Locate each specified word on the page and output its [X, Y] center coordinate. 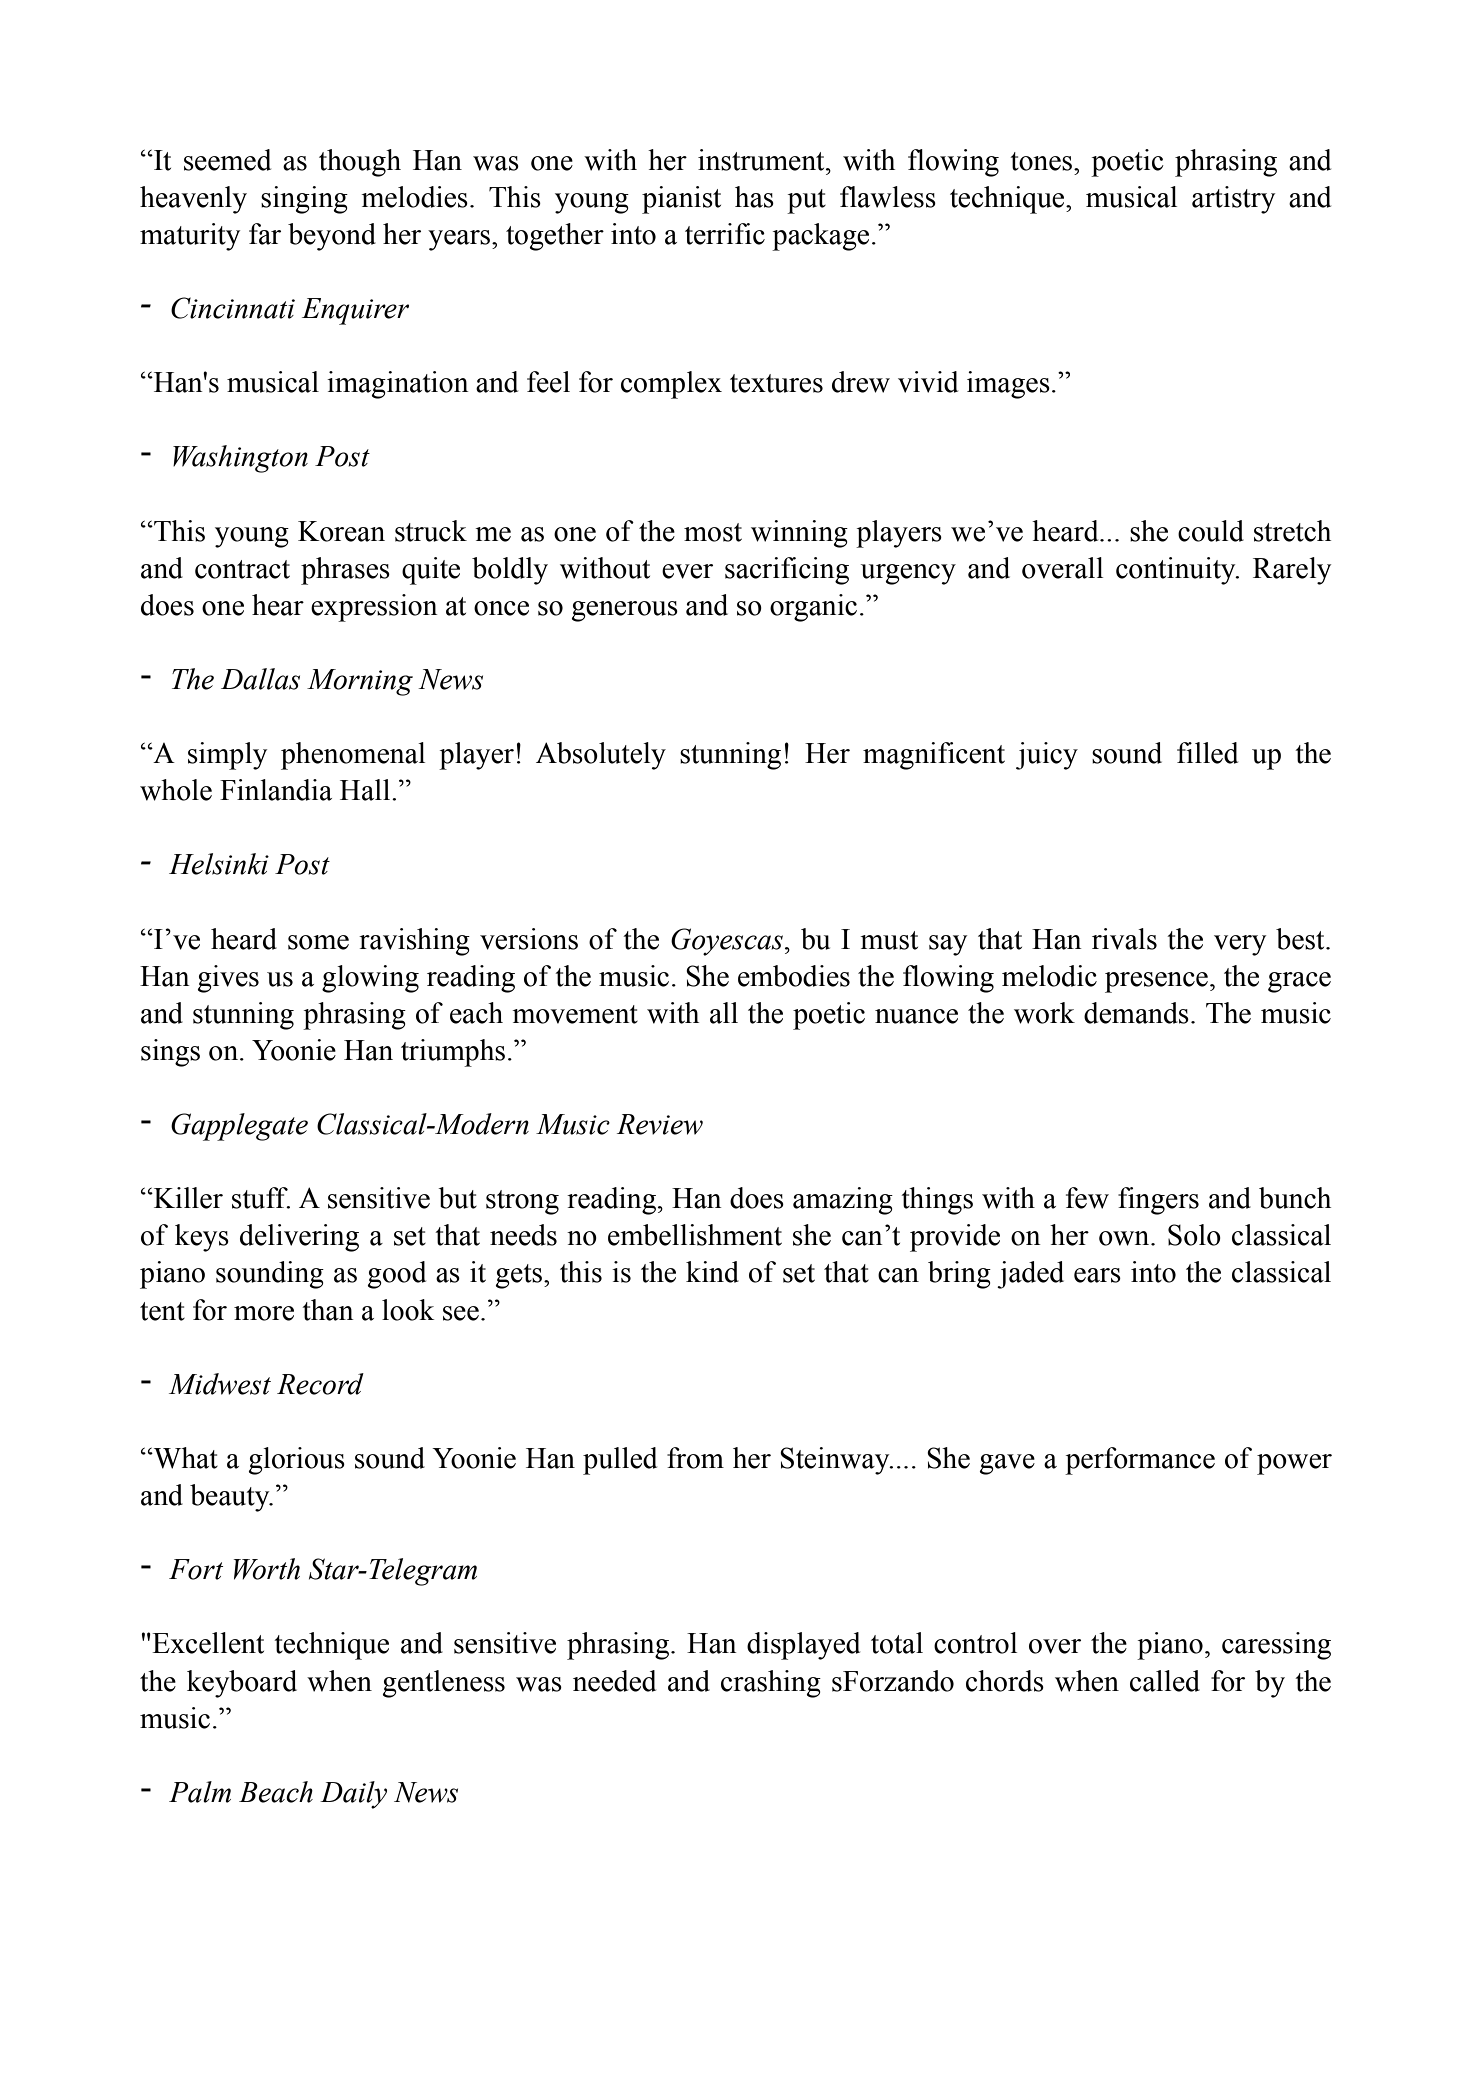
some [318, 942]
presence [1156, 982]
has [754, 197]
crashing [771, 1684]
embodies [794, 976]
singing [304, 200]
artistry [1233, 200]
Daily [353, 1795]
